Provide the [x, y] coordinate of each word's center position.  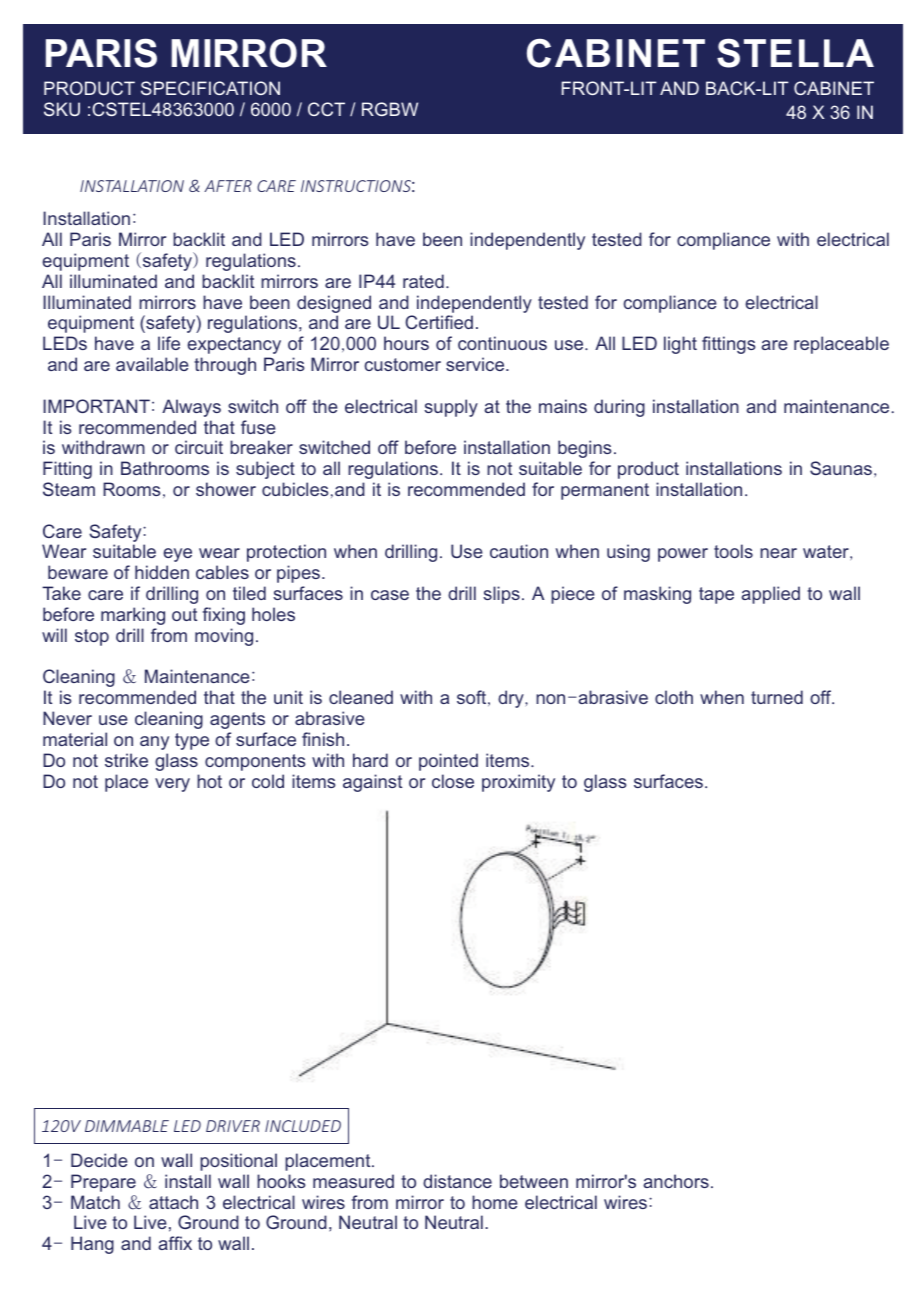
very [172, 785]
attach [173, 1202]
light [680, 345]
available [152, 364]
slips [501, 595]
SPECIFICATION [210, 88]
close [453, 781]
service [476, 364]
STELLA [795, 53]
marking [133, 616]
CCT [326, 109]
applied [770, 595]
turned [777, 697]
